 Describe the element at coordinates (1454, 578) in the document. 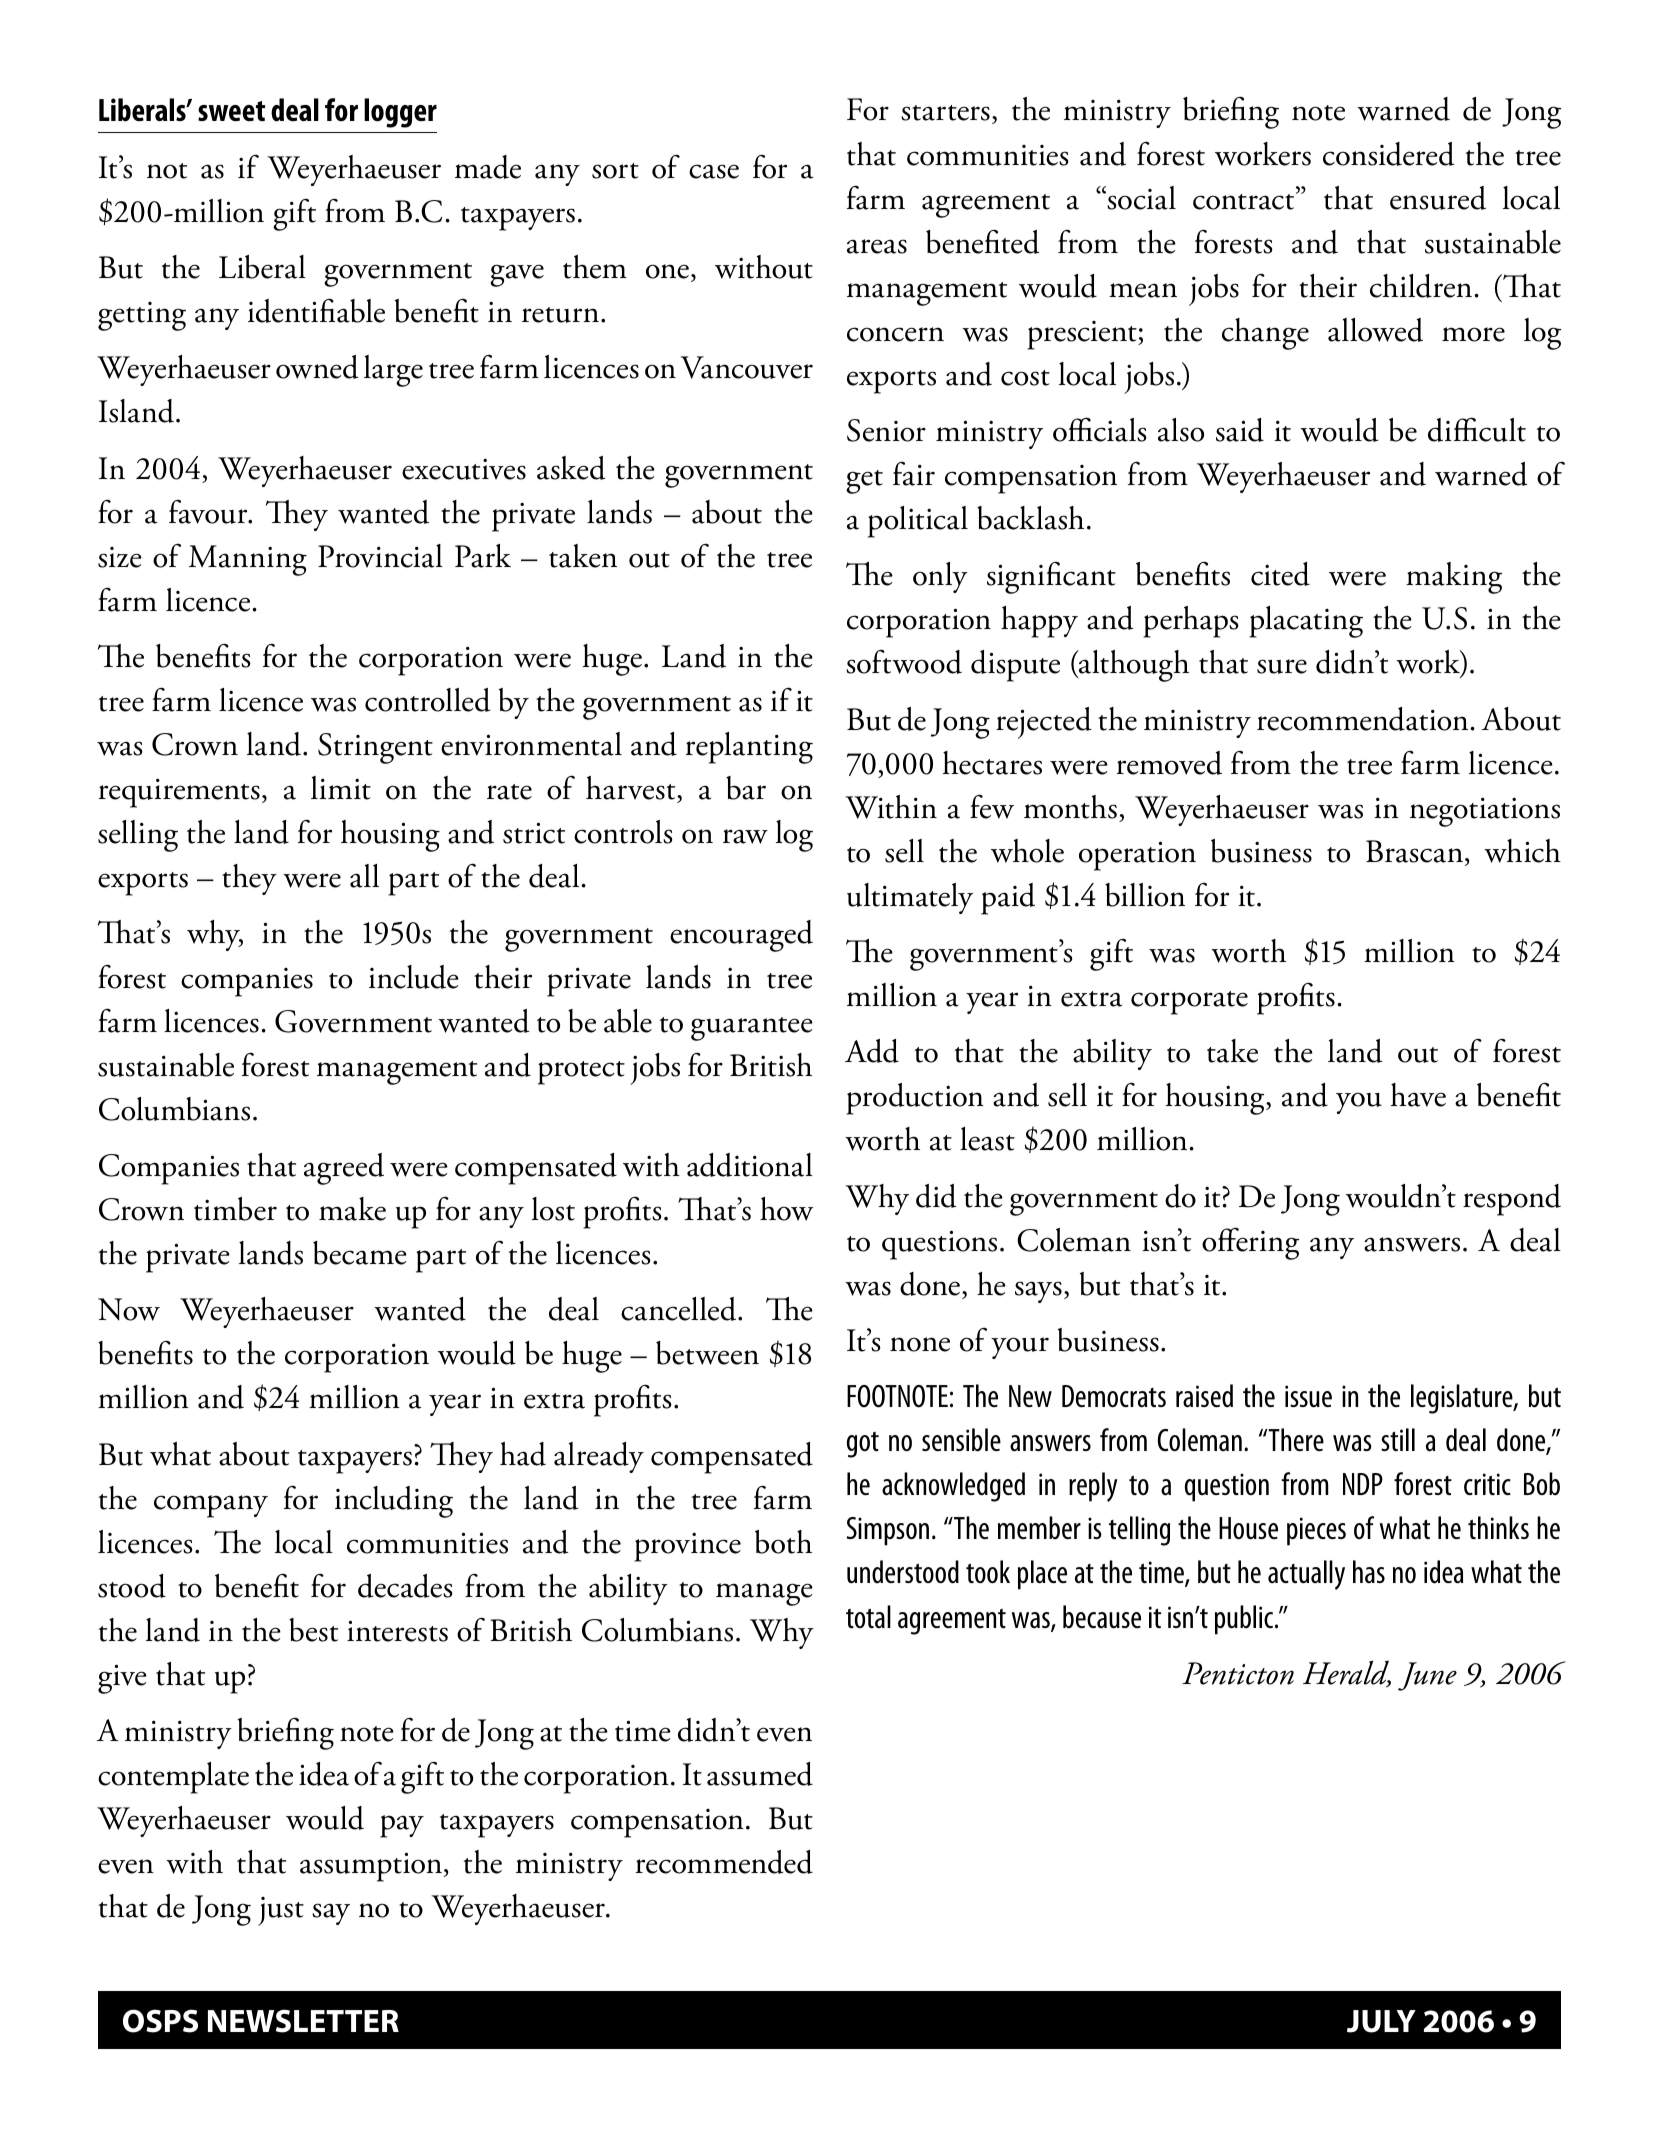

I see `making` at that location.
